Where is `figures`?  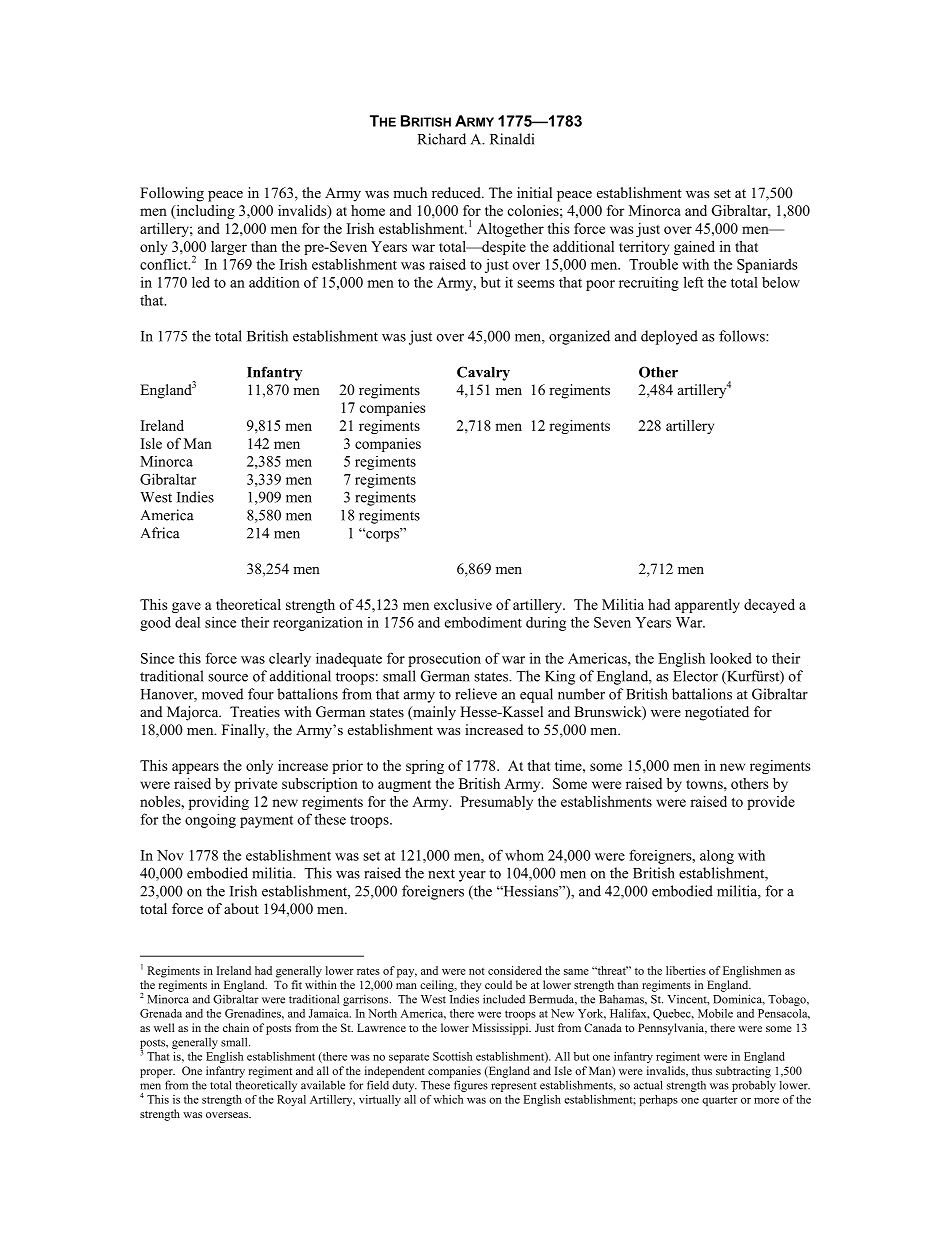
figures is located at coordinates (471, 1086).
